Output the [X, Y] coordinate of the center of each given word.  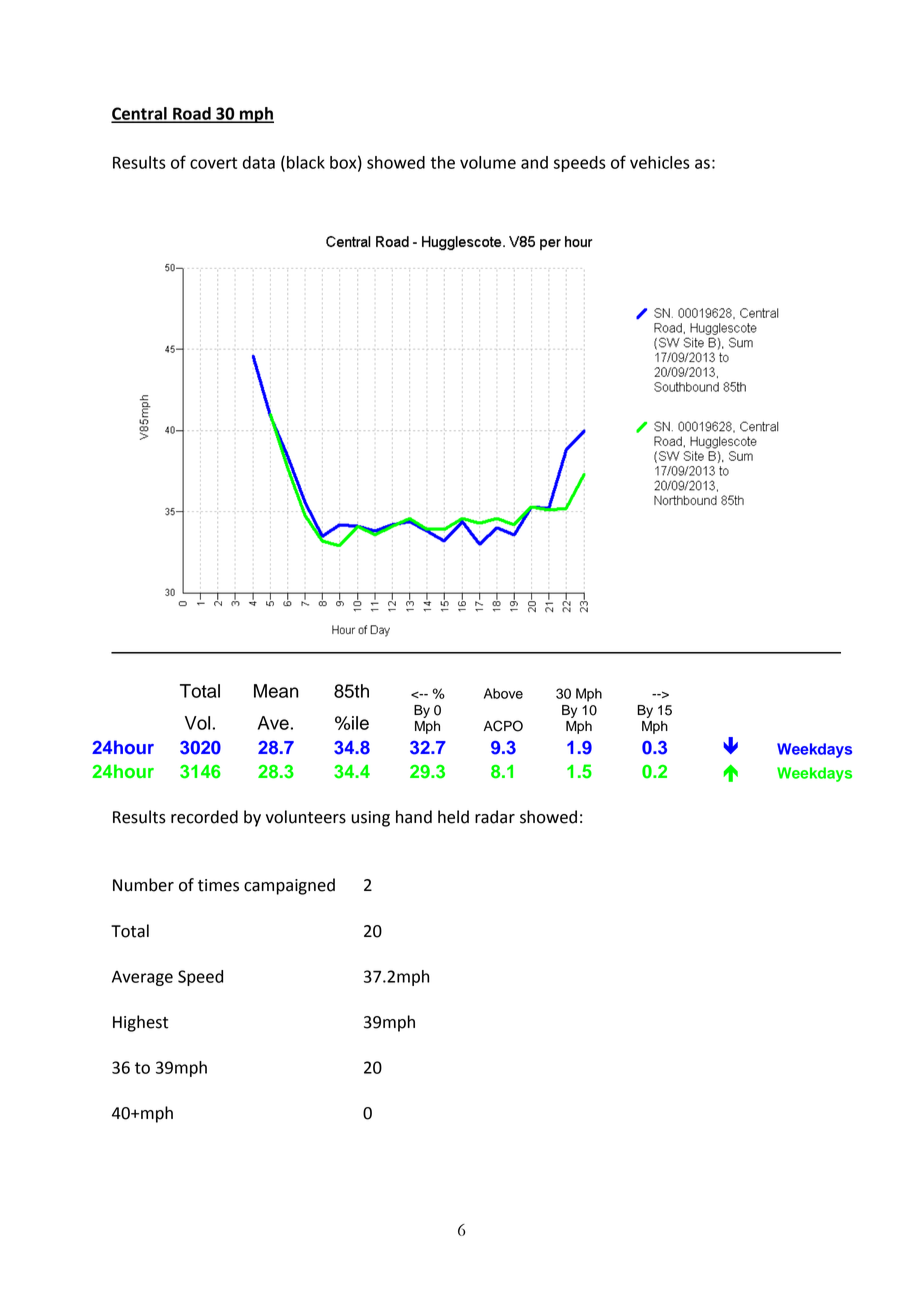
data [259, 162]
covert [213, 163]
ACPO [503, 726]
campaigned [289, 886]
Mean [276, 691]
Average [142, 978]
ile [359, 723]
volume [488, 162]
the [442, 162]
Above [503, 693]
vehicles [660, 162]
